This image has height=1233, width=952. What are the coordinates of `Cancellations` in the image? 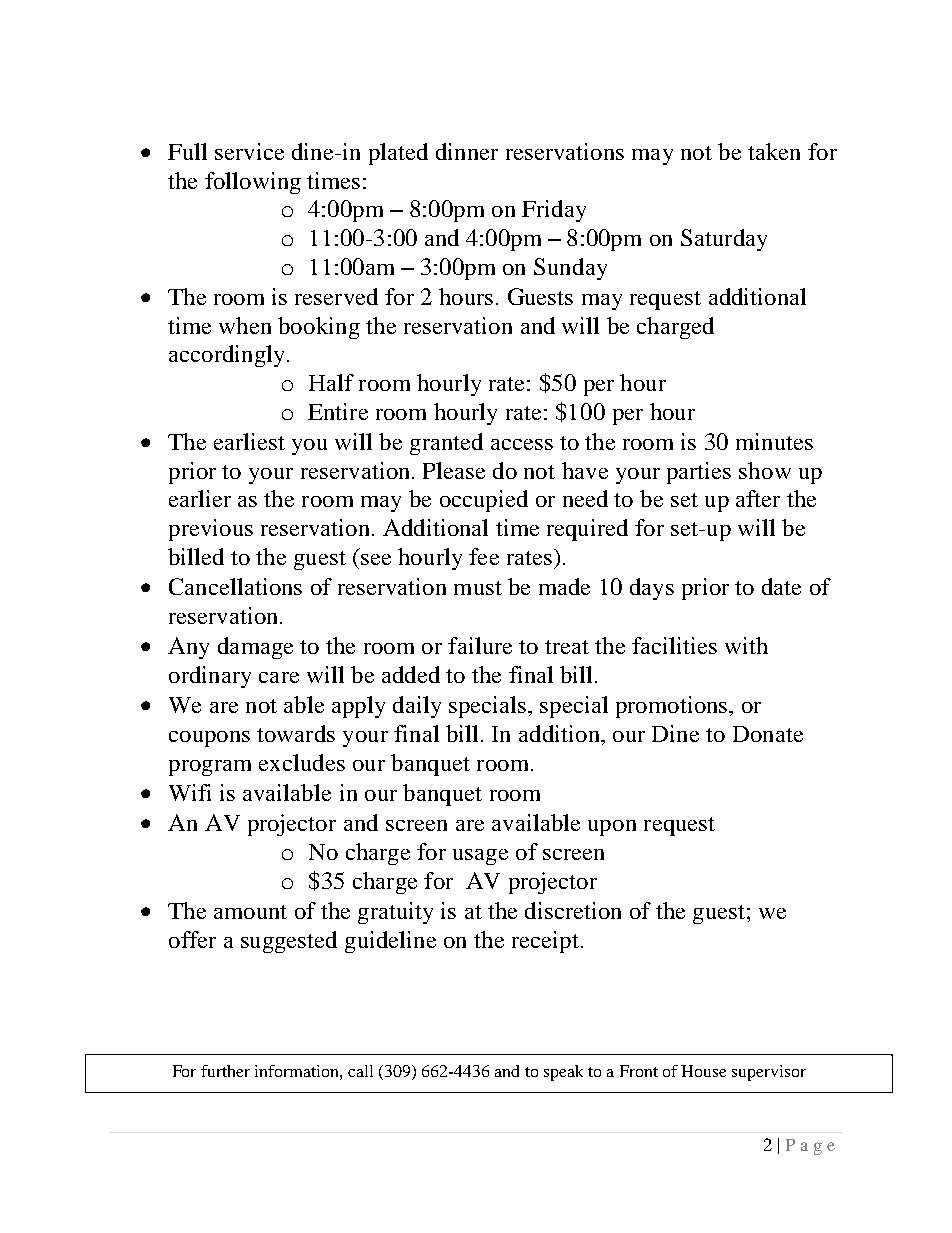 It's located at (235, 586).
